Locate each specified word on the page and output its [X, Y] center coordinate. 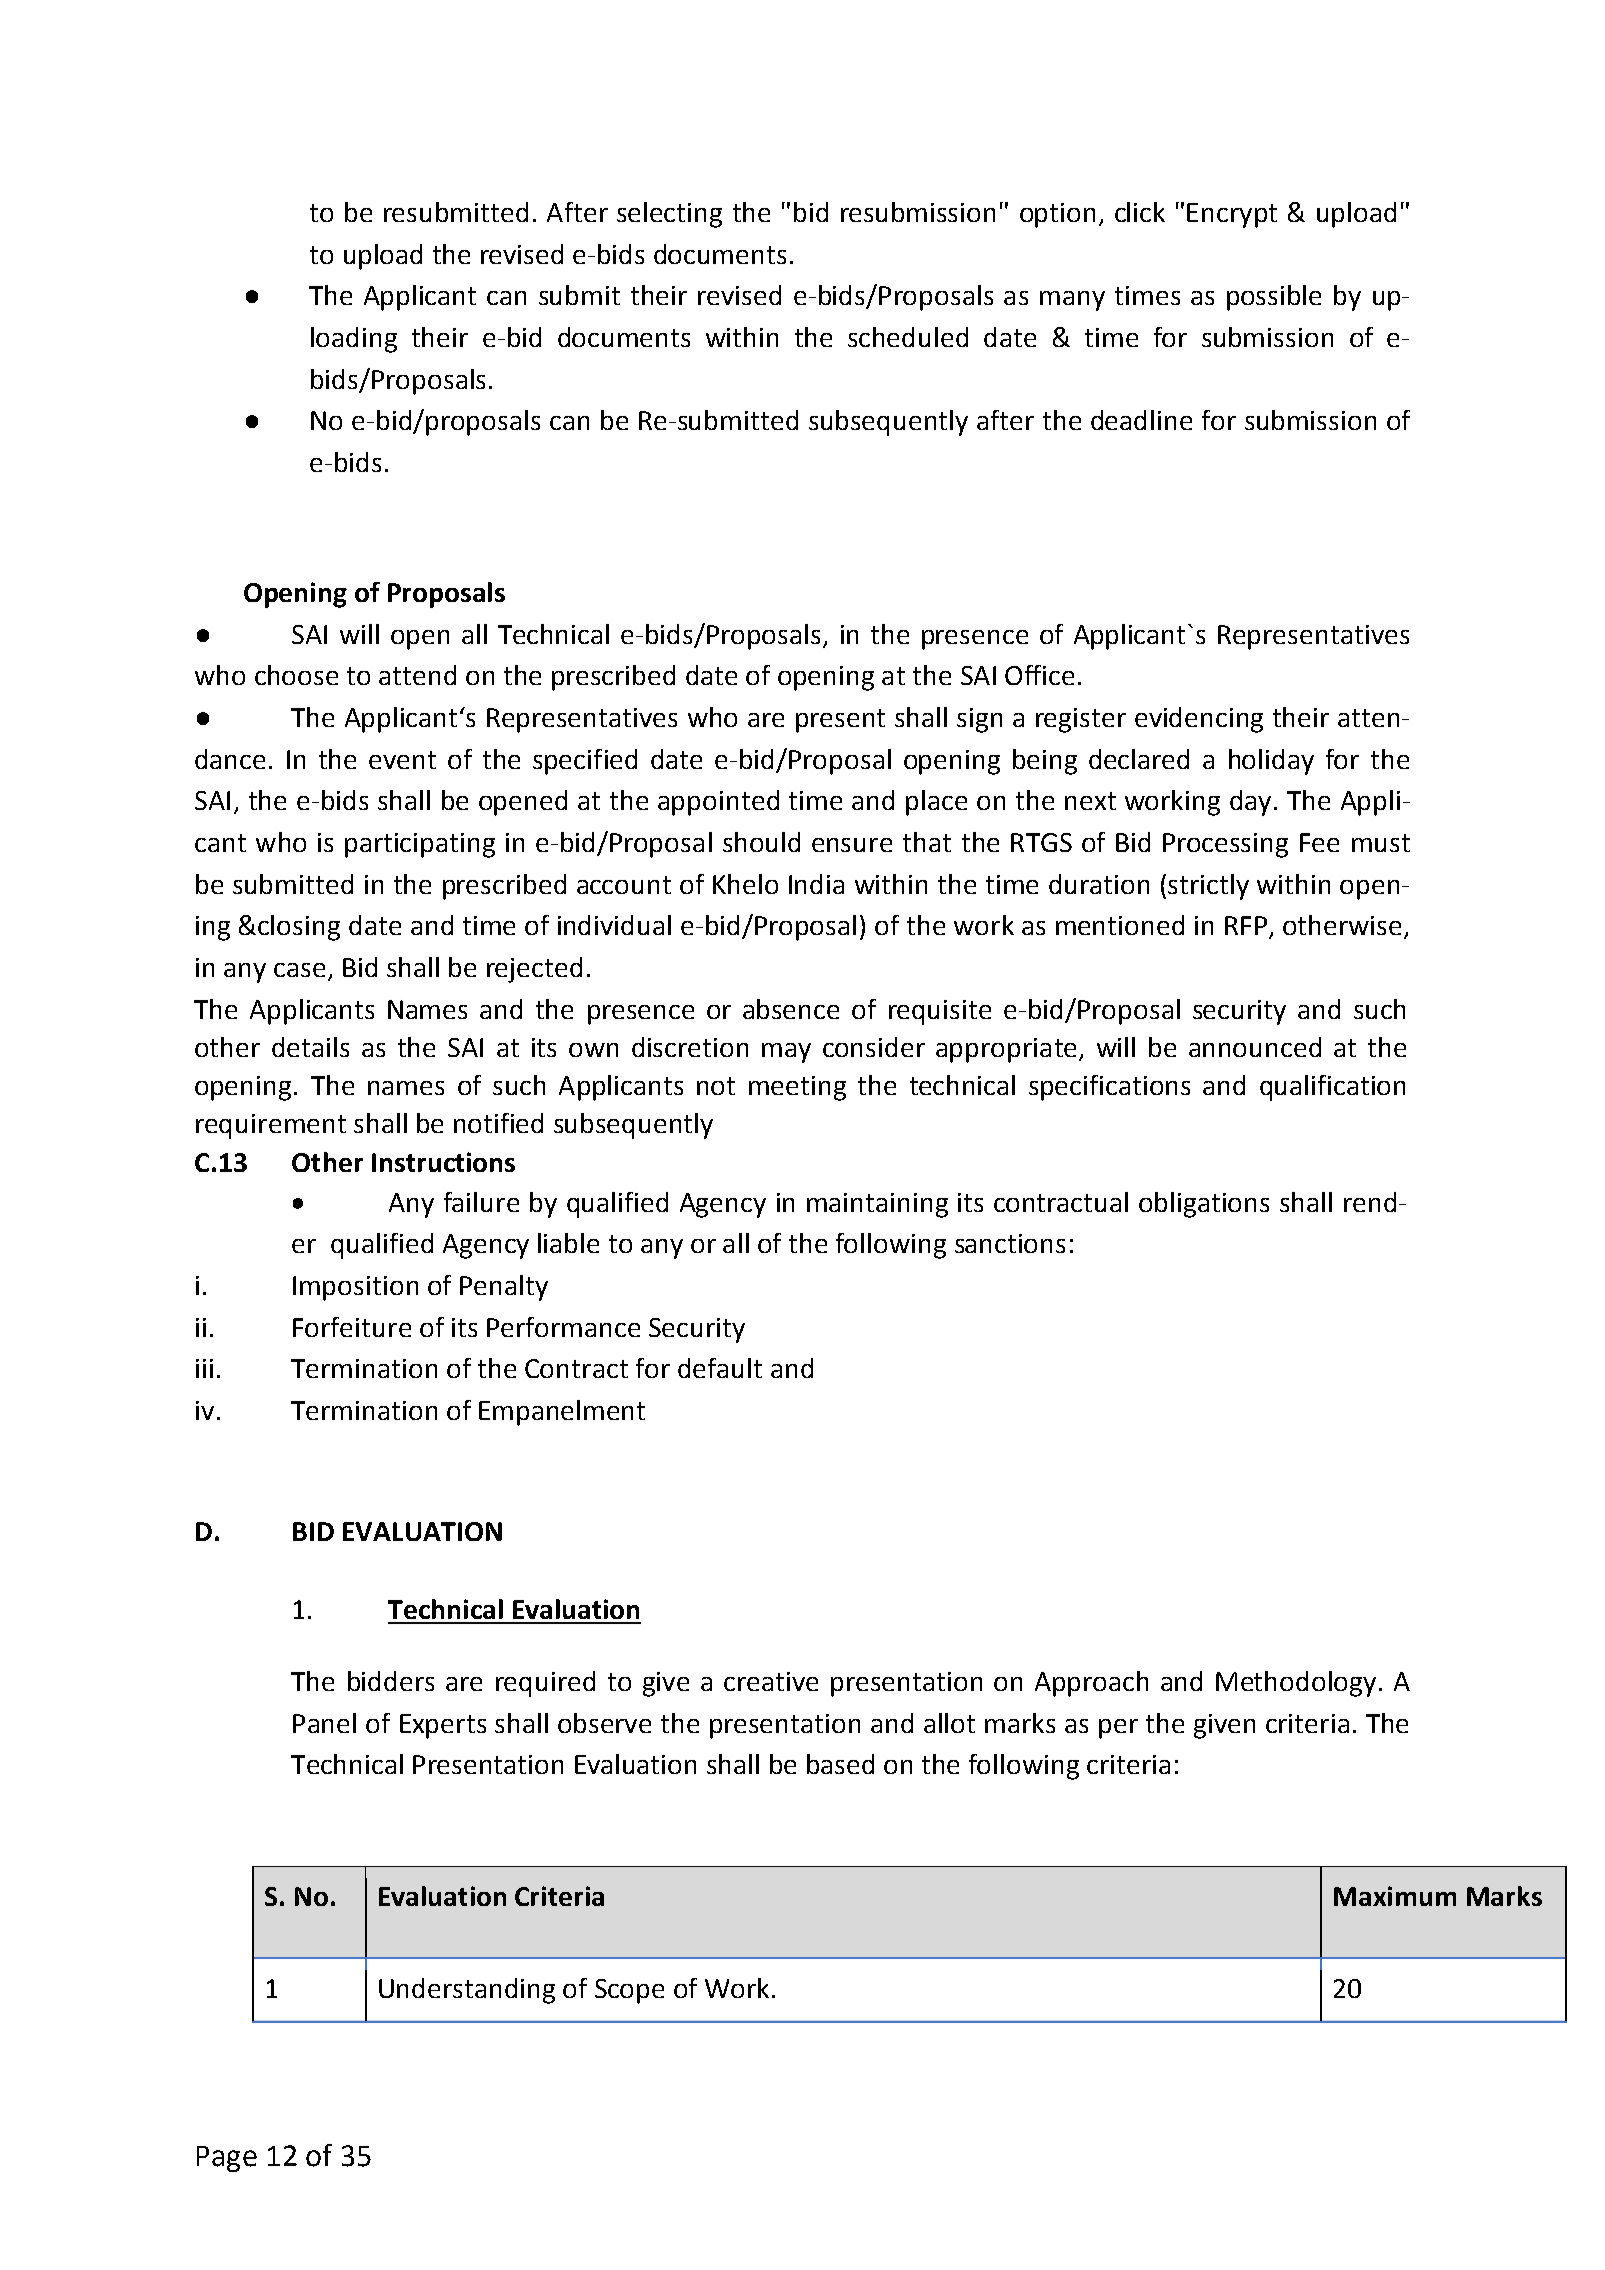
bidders [391, 1681]
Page [227, 2159]
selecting [669, 215]
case [299, 970]
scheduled [908, 337]
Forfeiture [352, 1327]
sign [979, 720]
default [720, 1368]
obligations [1204, 1205]
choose [296, 675]
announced [1255, 1047]
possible [1274, 298]
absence [791, 1009]
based [840, 1764]
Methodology [1296, 1684]
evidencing [1199, 720]
